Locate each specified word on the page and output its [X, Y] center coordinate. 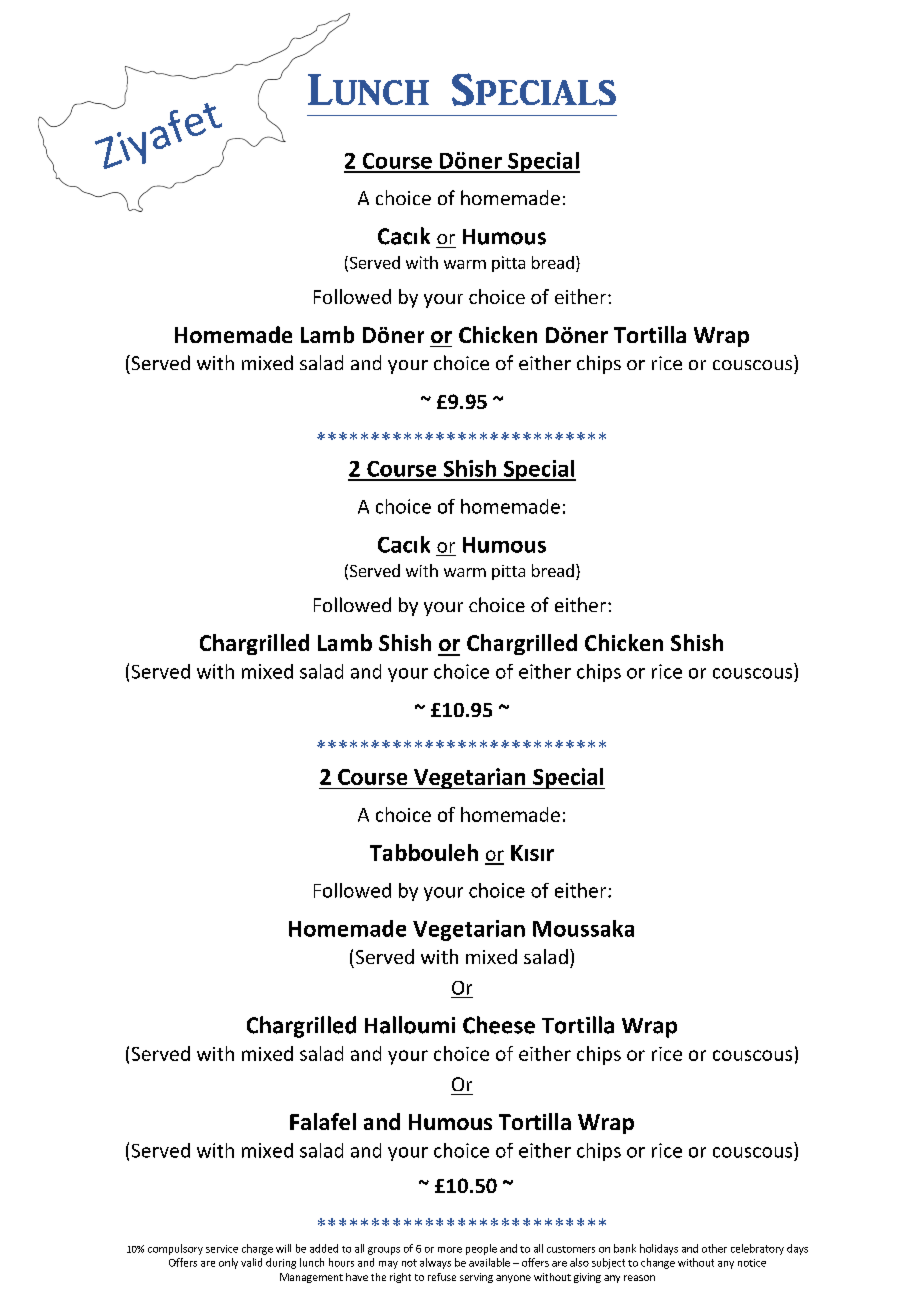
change [658, 1263]
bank [625, 1248]
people [481, 1249]
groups [384, 1251]
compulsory [175, 1249]
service [222, 1249]
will [283, 1248]
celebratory [757, 1249]
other [714, 1248]
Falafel [323, 1121]
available [489, 1262]
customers [571, 1249]
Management [311, 1278]
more [450, 1250]
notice [752, 1263]
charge [257, 1249]
